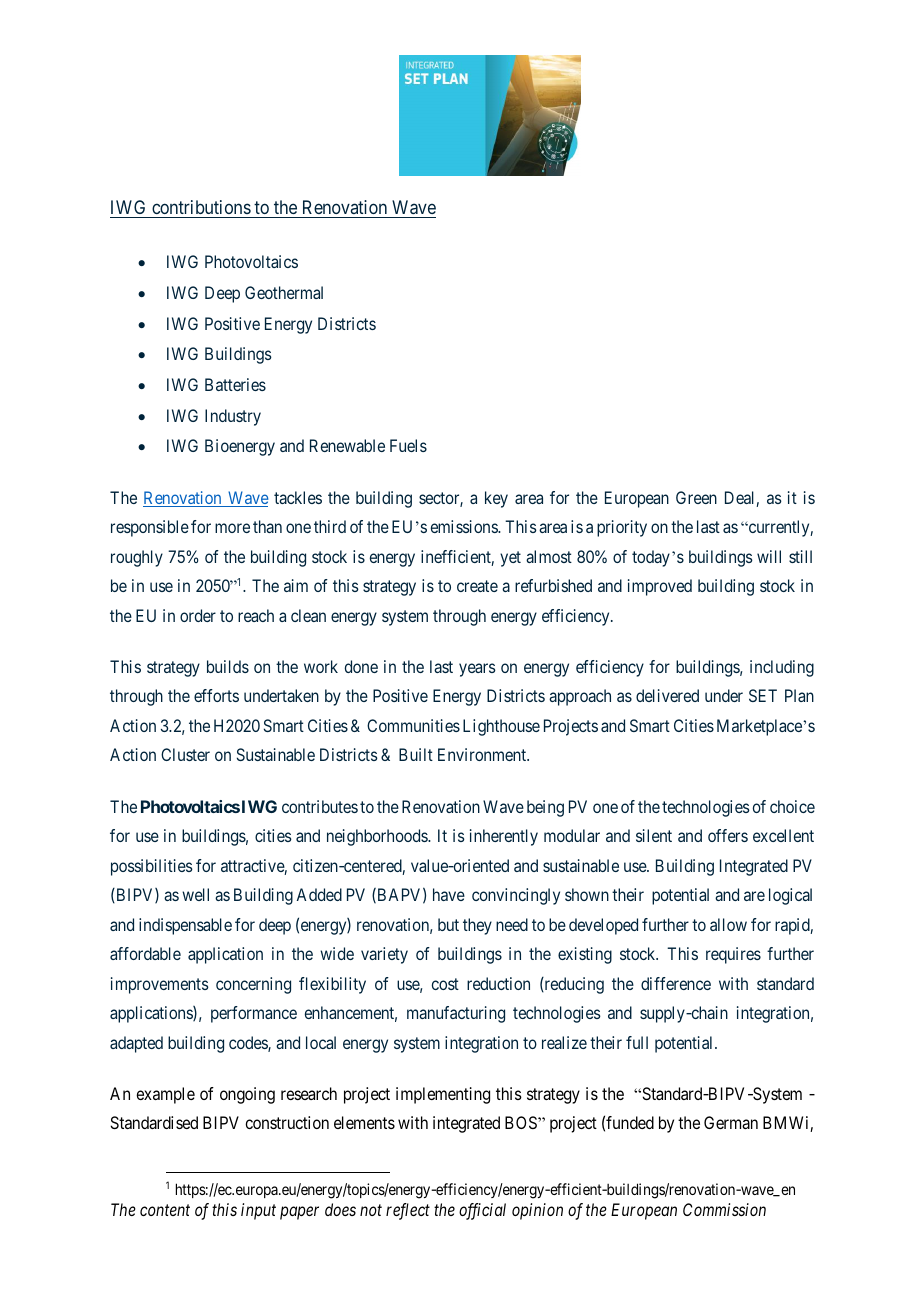 This screenshot has height=1309, width=924. Describe the element at coordinates (216, 695) in the screenshot. I see `efforts` at that location.
